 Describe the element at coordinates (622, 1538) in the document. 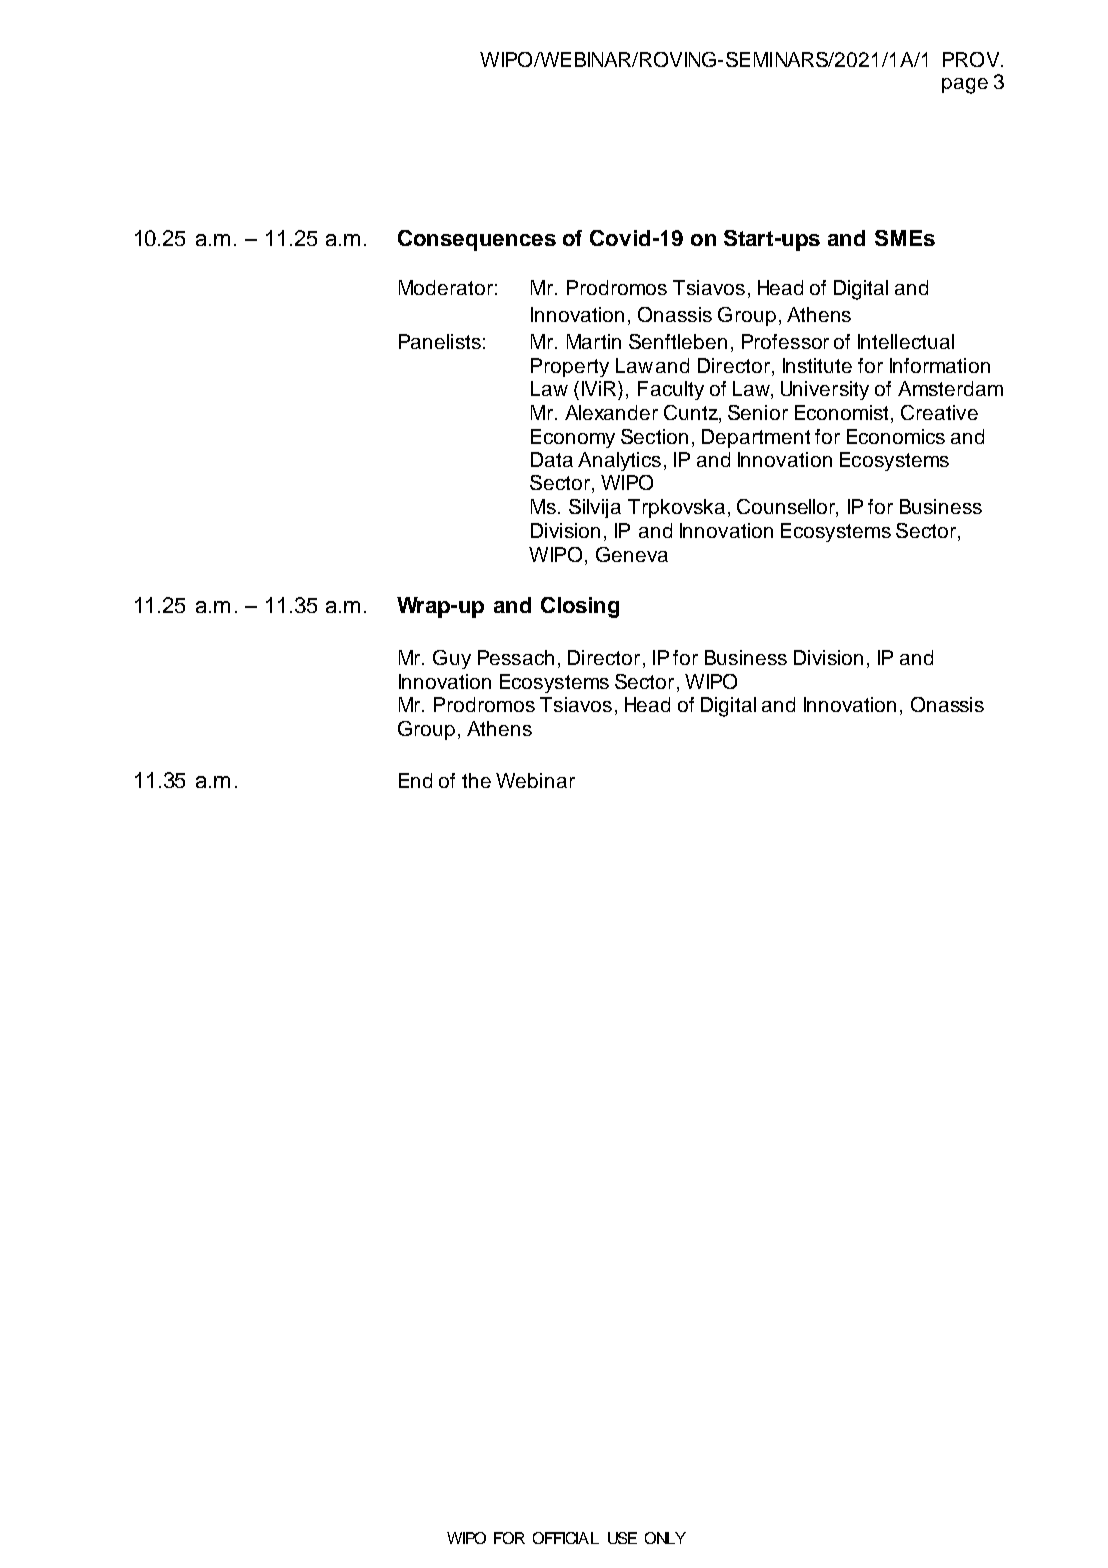

I see `USE` at that location.
